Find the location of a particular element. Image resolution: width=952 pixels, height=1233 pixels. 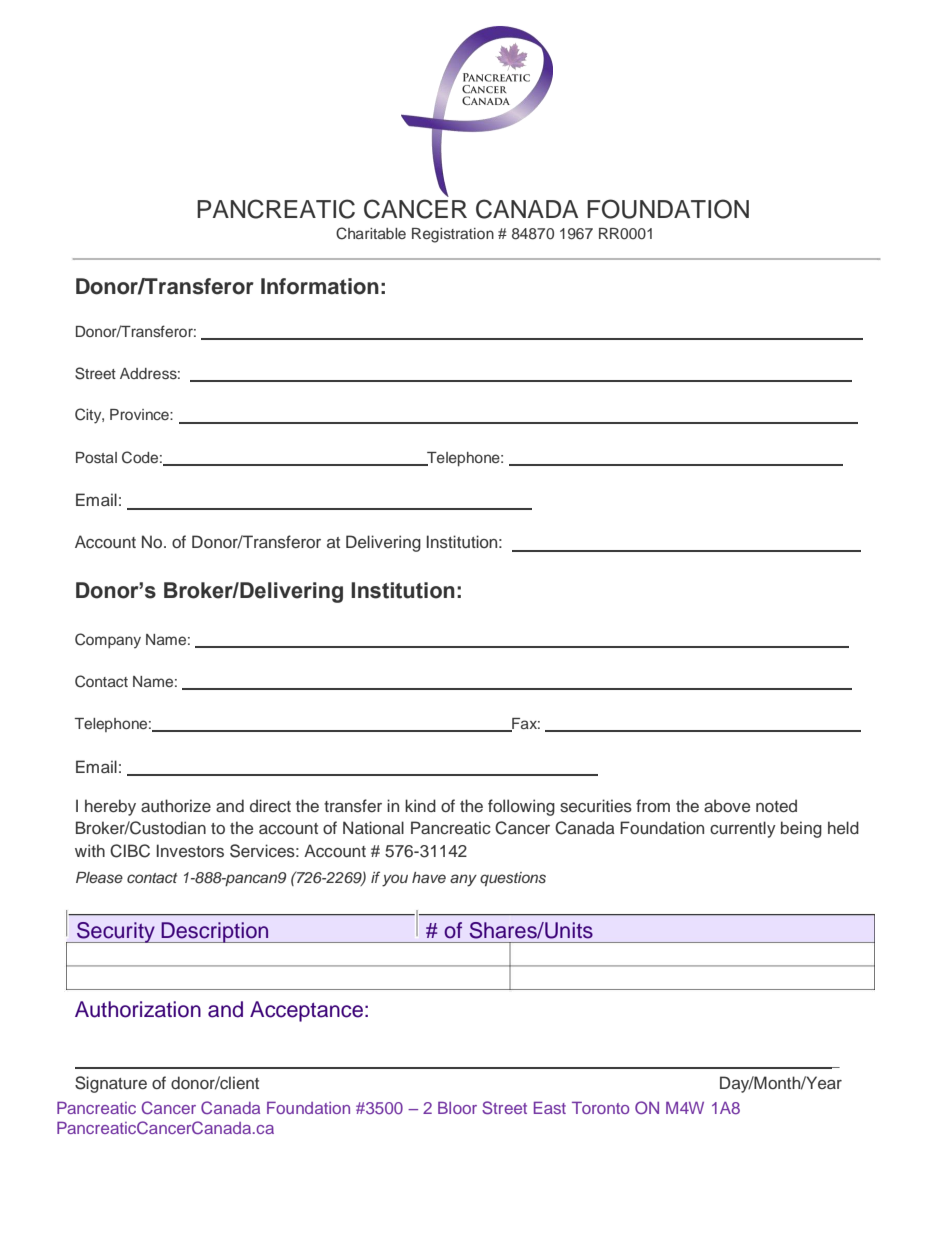

authorize is located at coordinates (176, 806).
